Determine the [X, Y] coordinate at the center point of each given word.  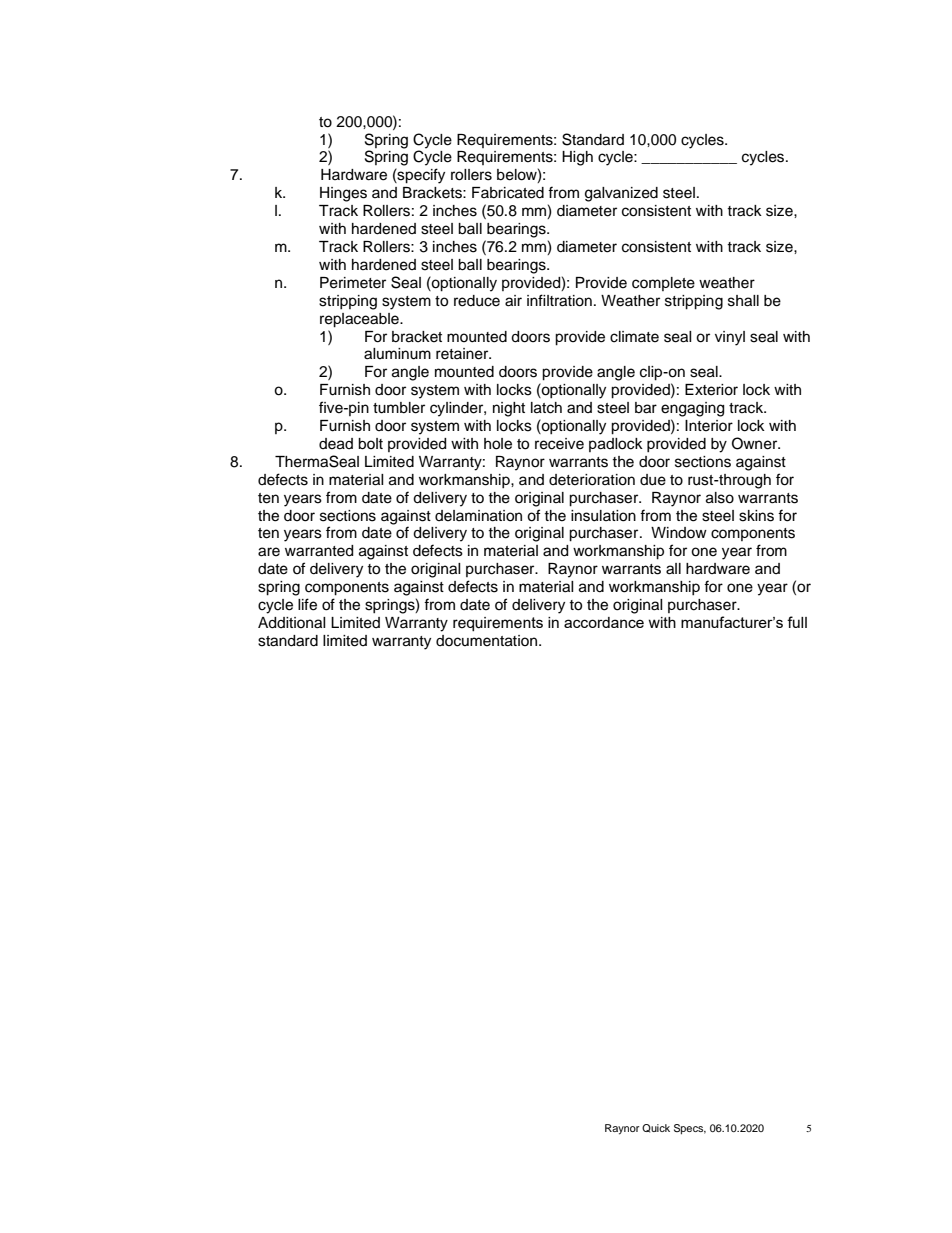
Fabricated [508, 193]
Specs [690, 1129]
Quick [656, 1128]
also [720, 498]
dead [336, 444]
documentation [486, 641]
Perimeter [353, 283]
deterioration [592, 480]
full [797, 622]
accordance [604, 622]
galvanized [621, 194]
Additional [292, 623]
